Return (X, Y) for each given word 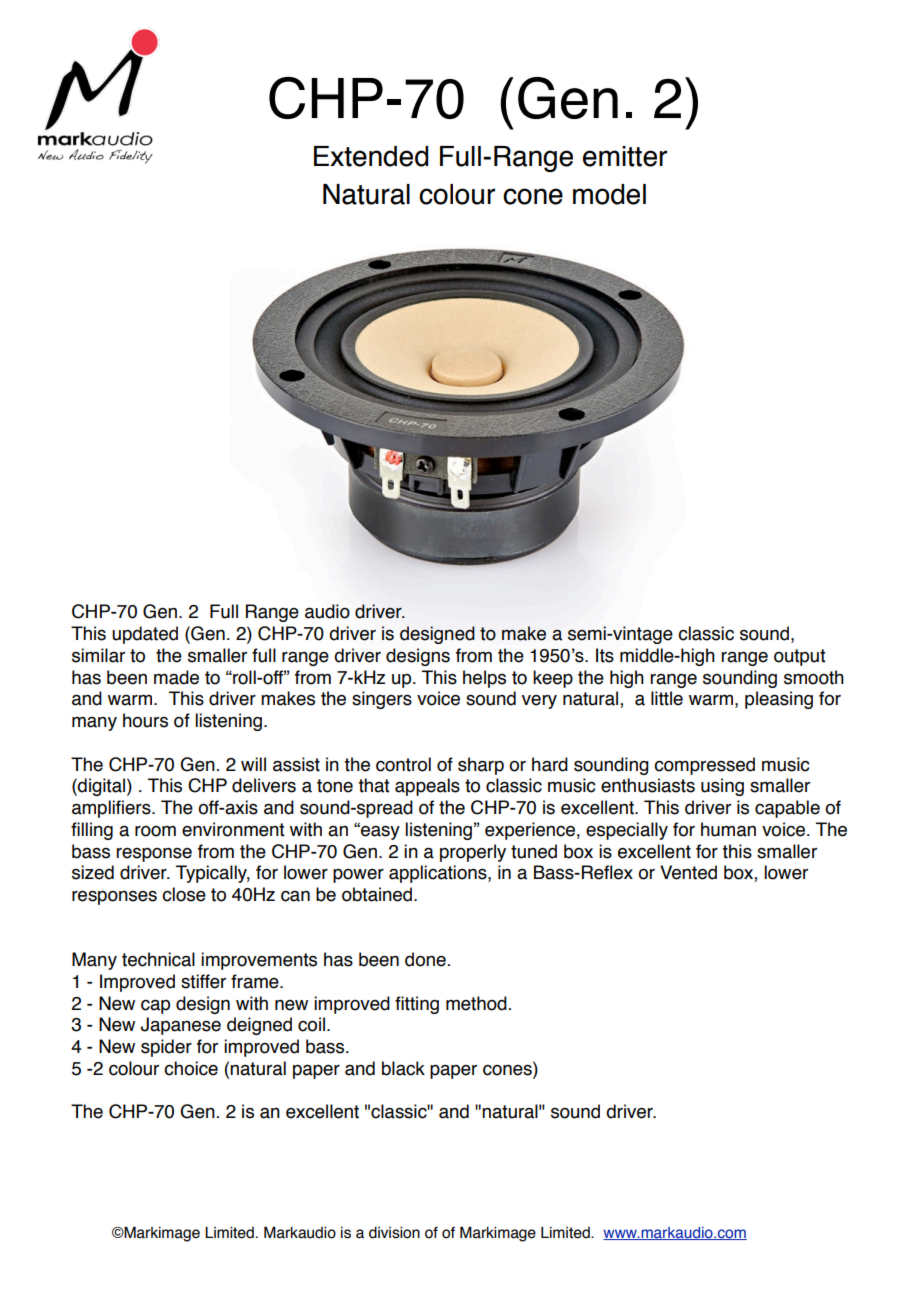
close (184, 894)
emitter (625, 156)
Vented (688, 872)
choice (191, 1068)
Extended (371, 156)
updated (145, 635)
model (609, 194)
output (799, 657)
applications (439, 874)
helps (484, 679)
